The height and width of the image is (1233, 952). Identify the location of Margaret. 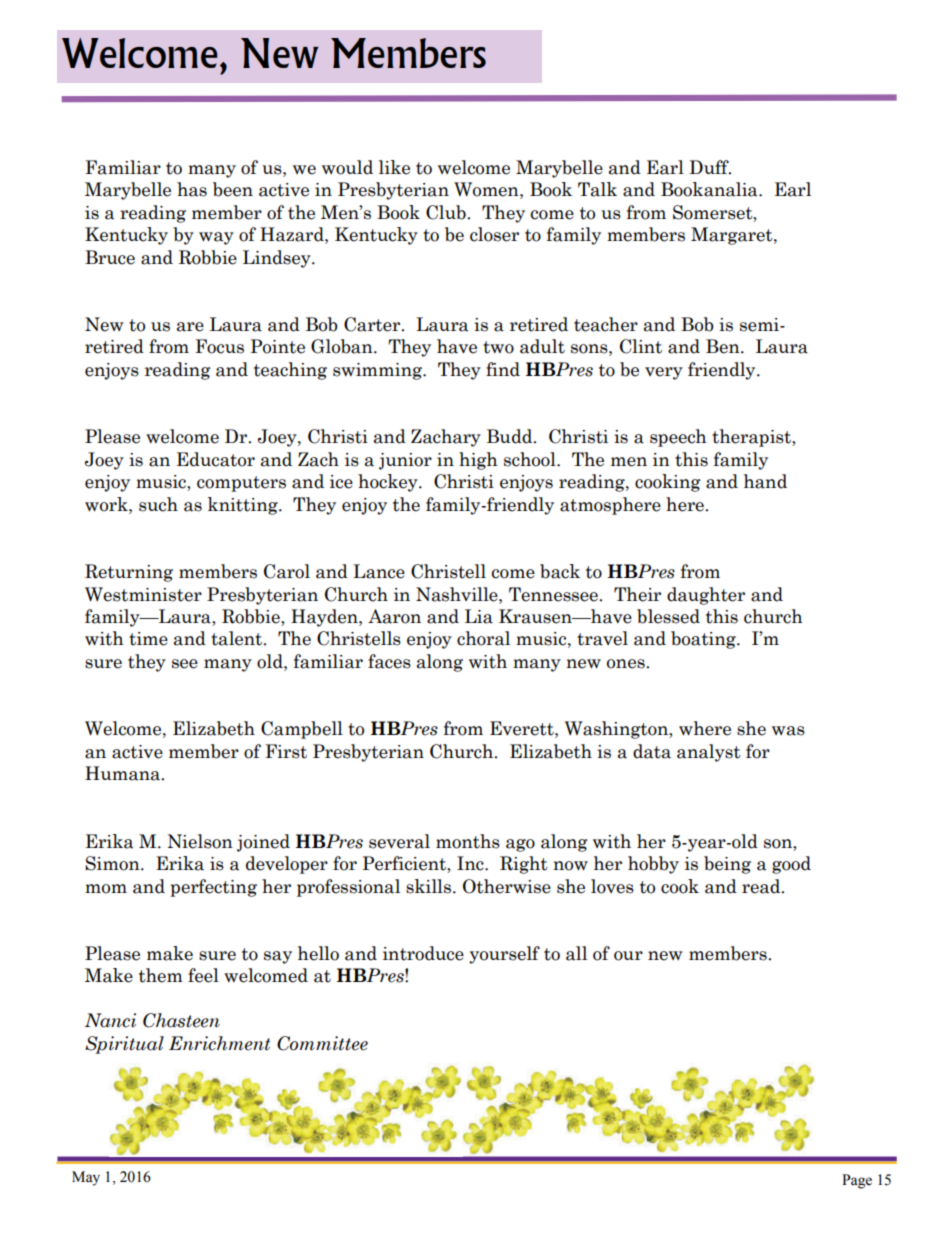
(733, 236).
